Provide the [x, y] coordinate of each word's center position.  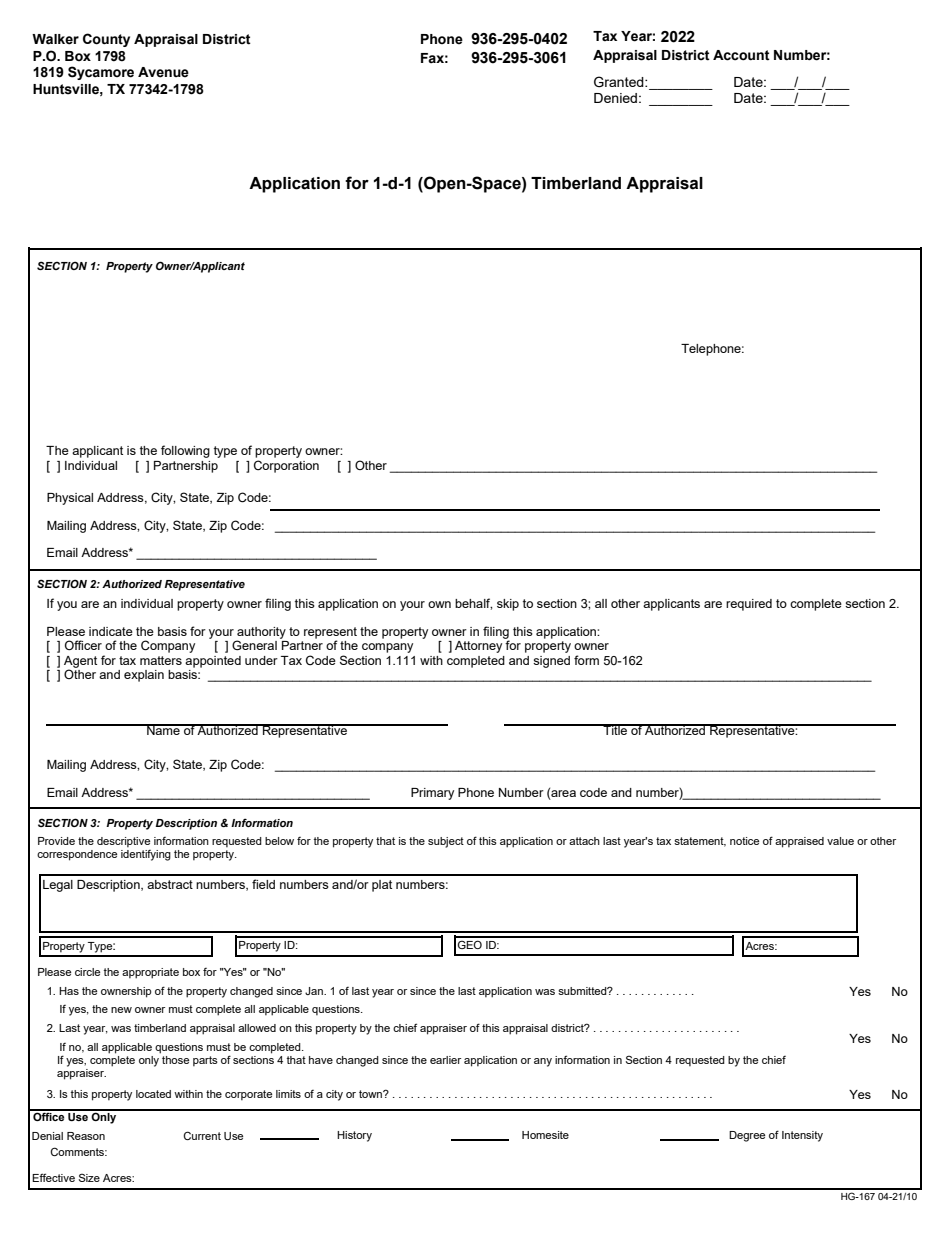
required [749, 605]
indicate [111, 631]
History [354, 1136]
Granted [620, 82]
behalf [473, 604]
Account [741, 55]
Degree [747, 1136]
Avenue [163, 72]
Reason [86, 1136]
